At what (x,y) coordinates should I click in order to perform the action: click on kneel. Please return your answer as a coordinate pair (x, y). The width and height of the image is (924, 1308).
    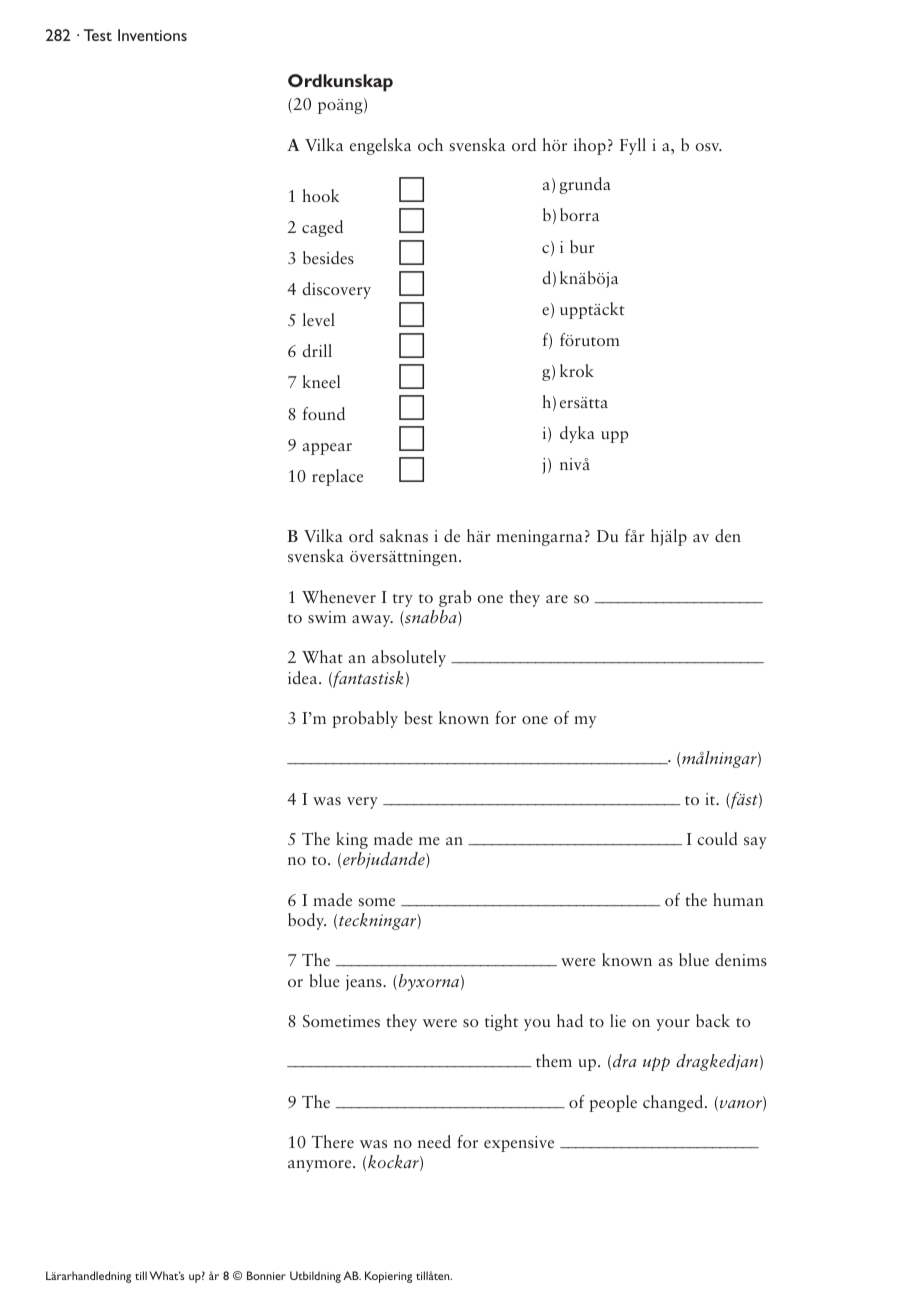
    Looking at the image, I should click on (321, 381).
